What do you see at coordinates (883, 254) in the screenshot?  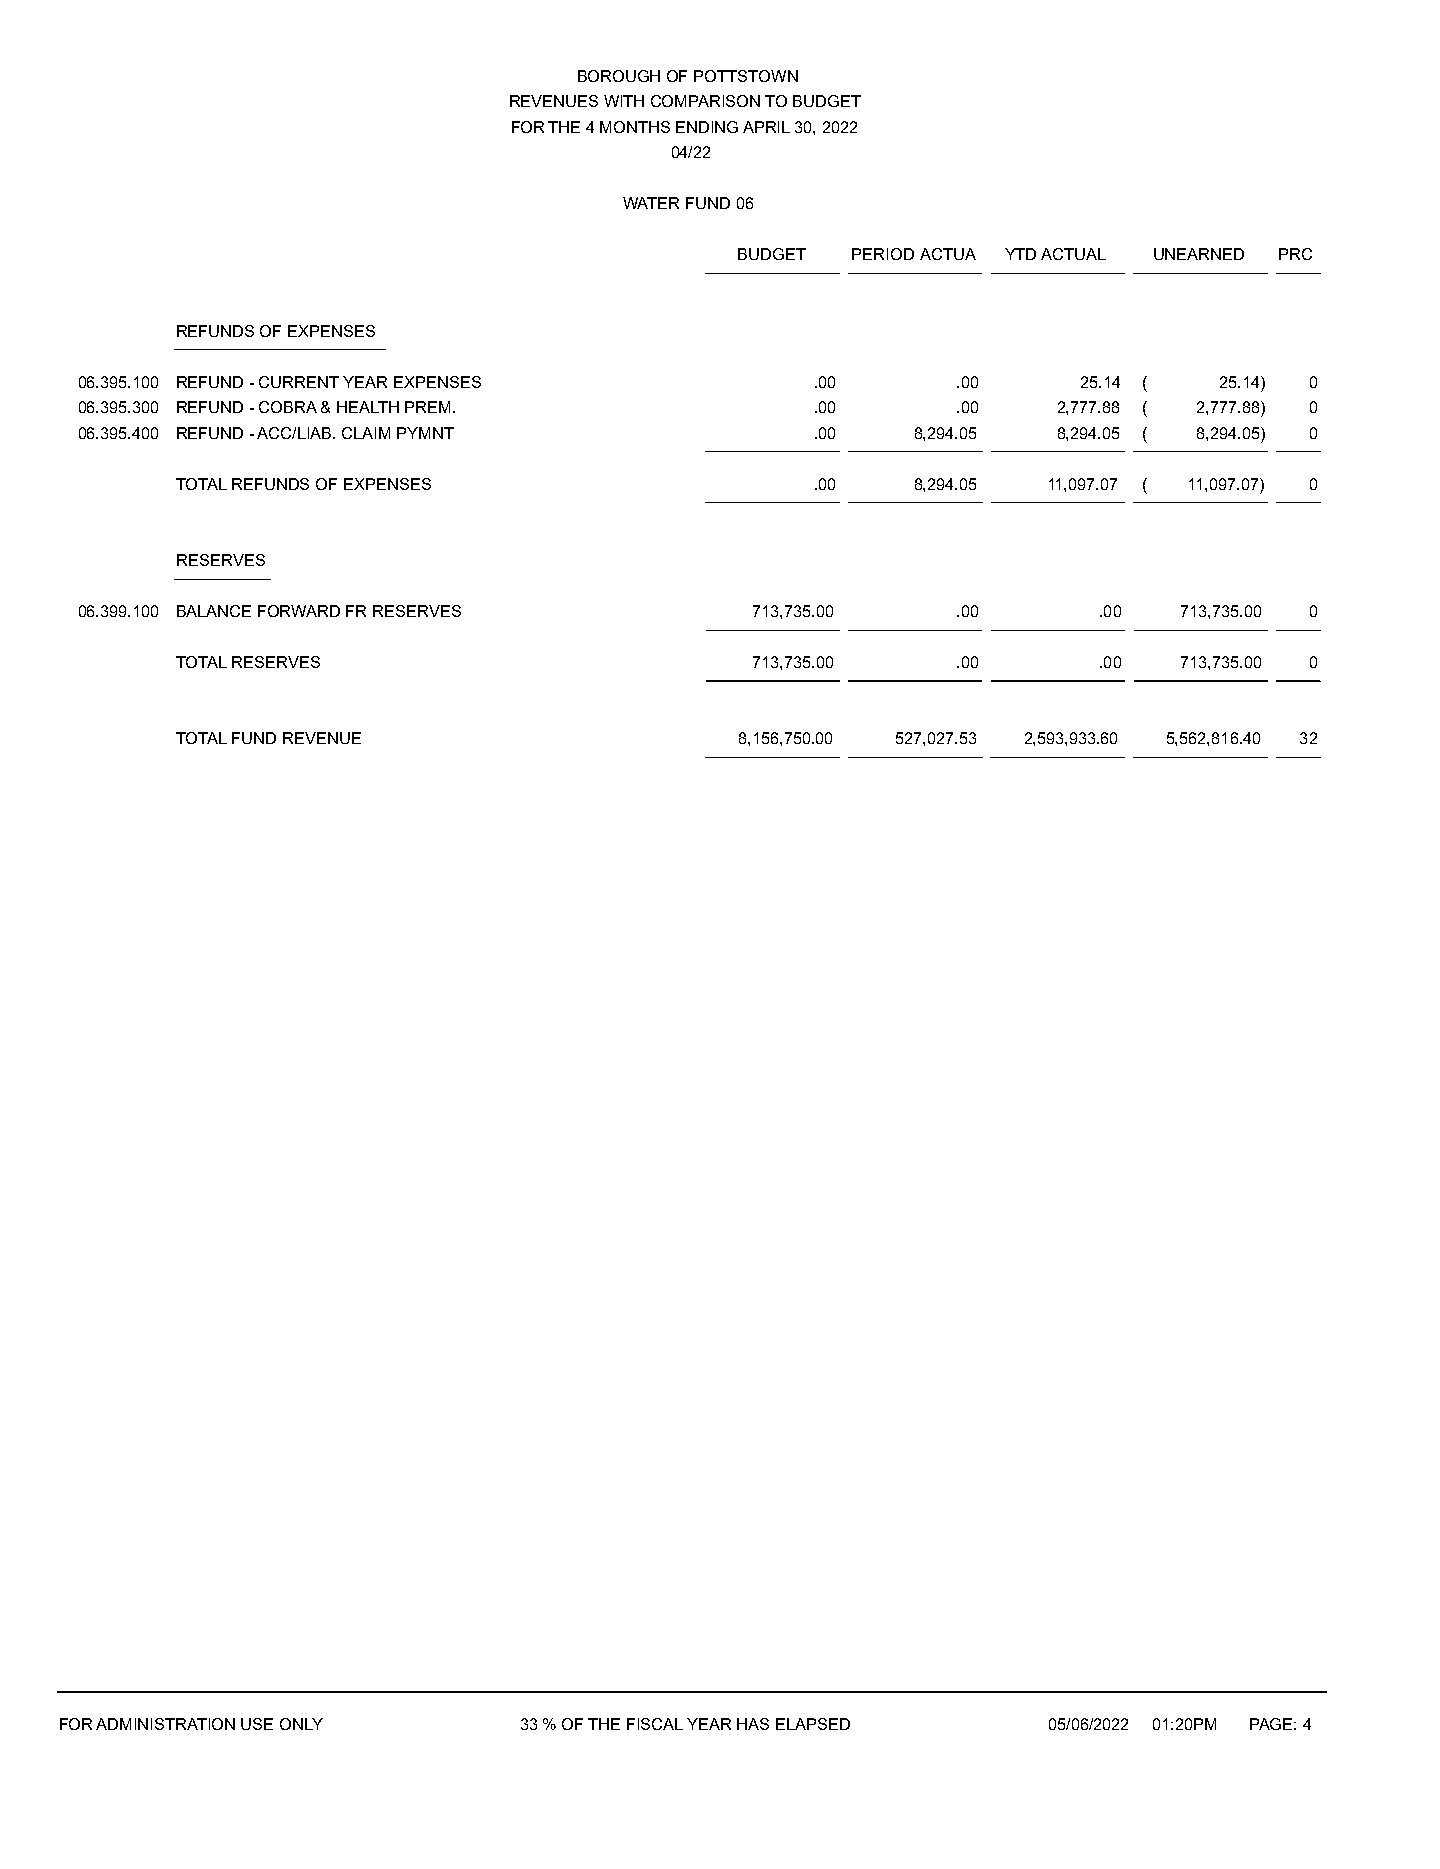 I see `PERIOD` at bounding box center [883, 254].
